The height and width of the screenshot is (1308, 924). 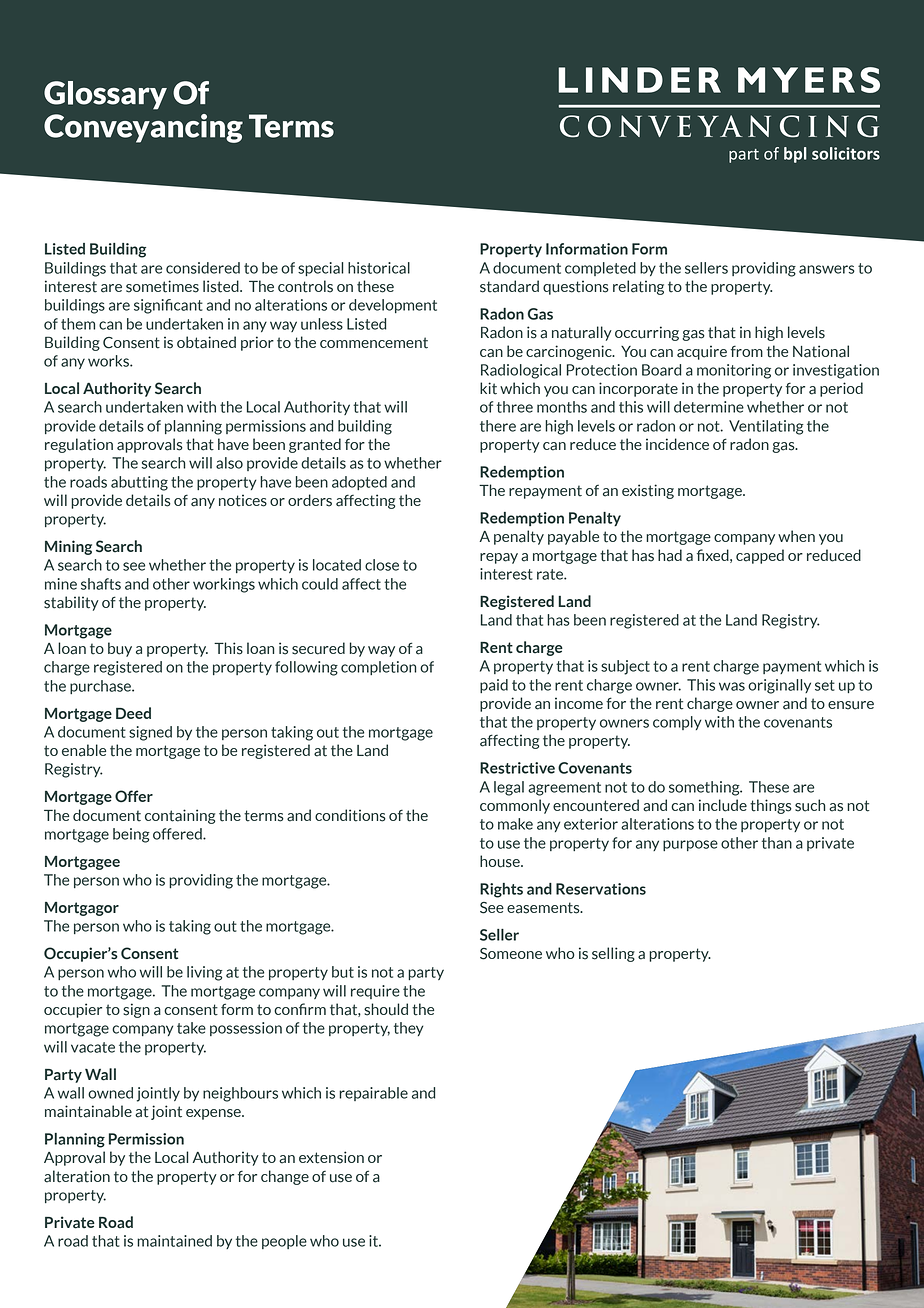 I want to click on than, so click(x=777, y=843).
